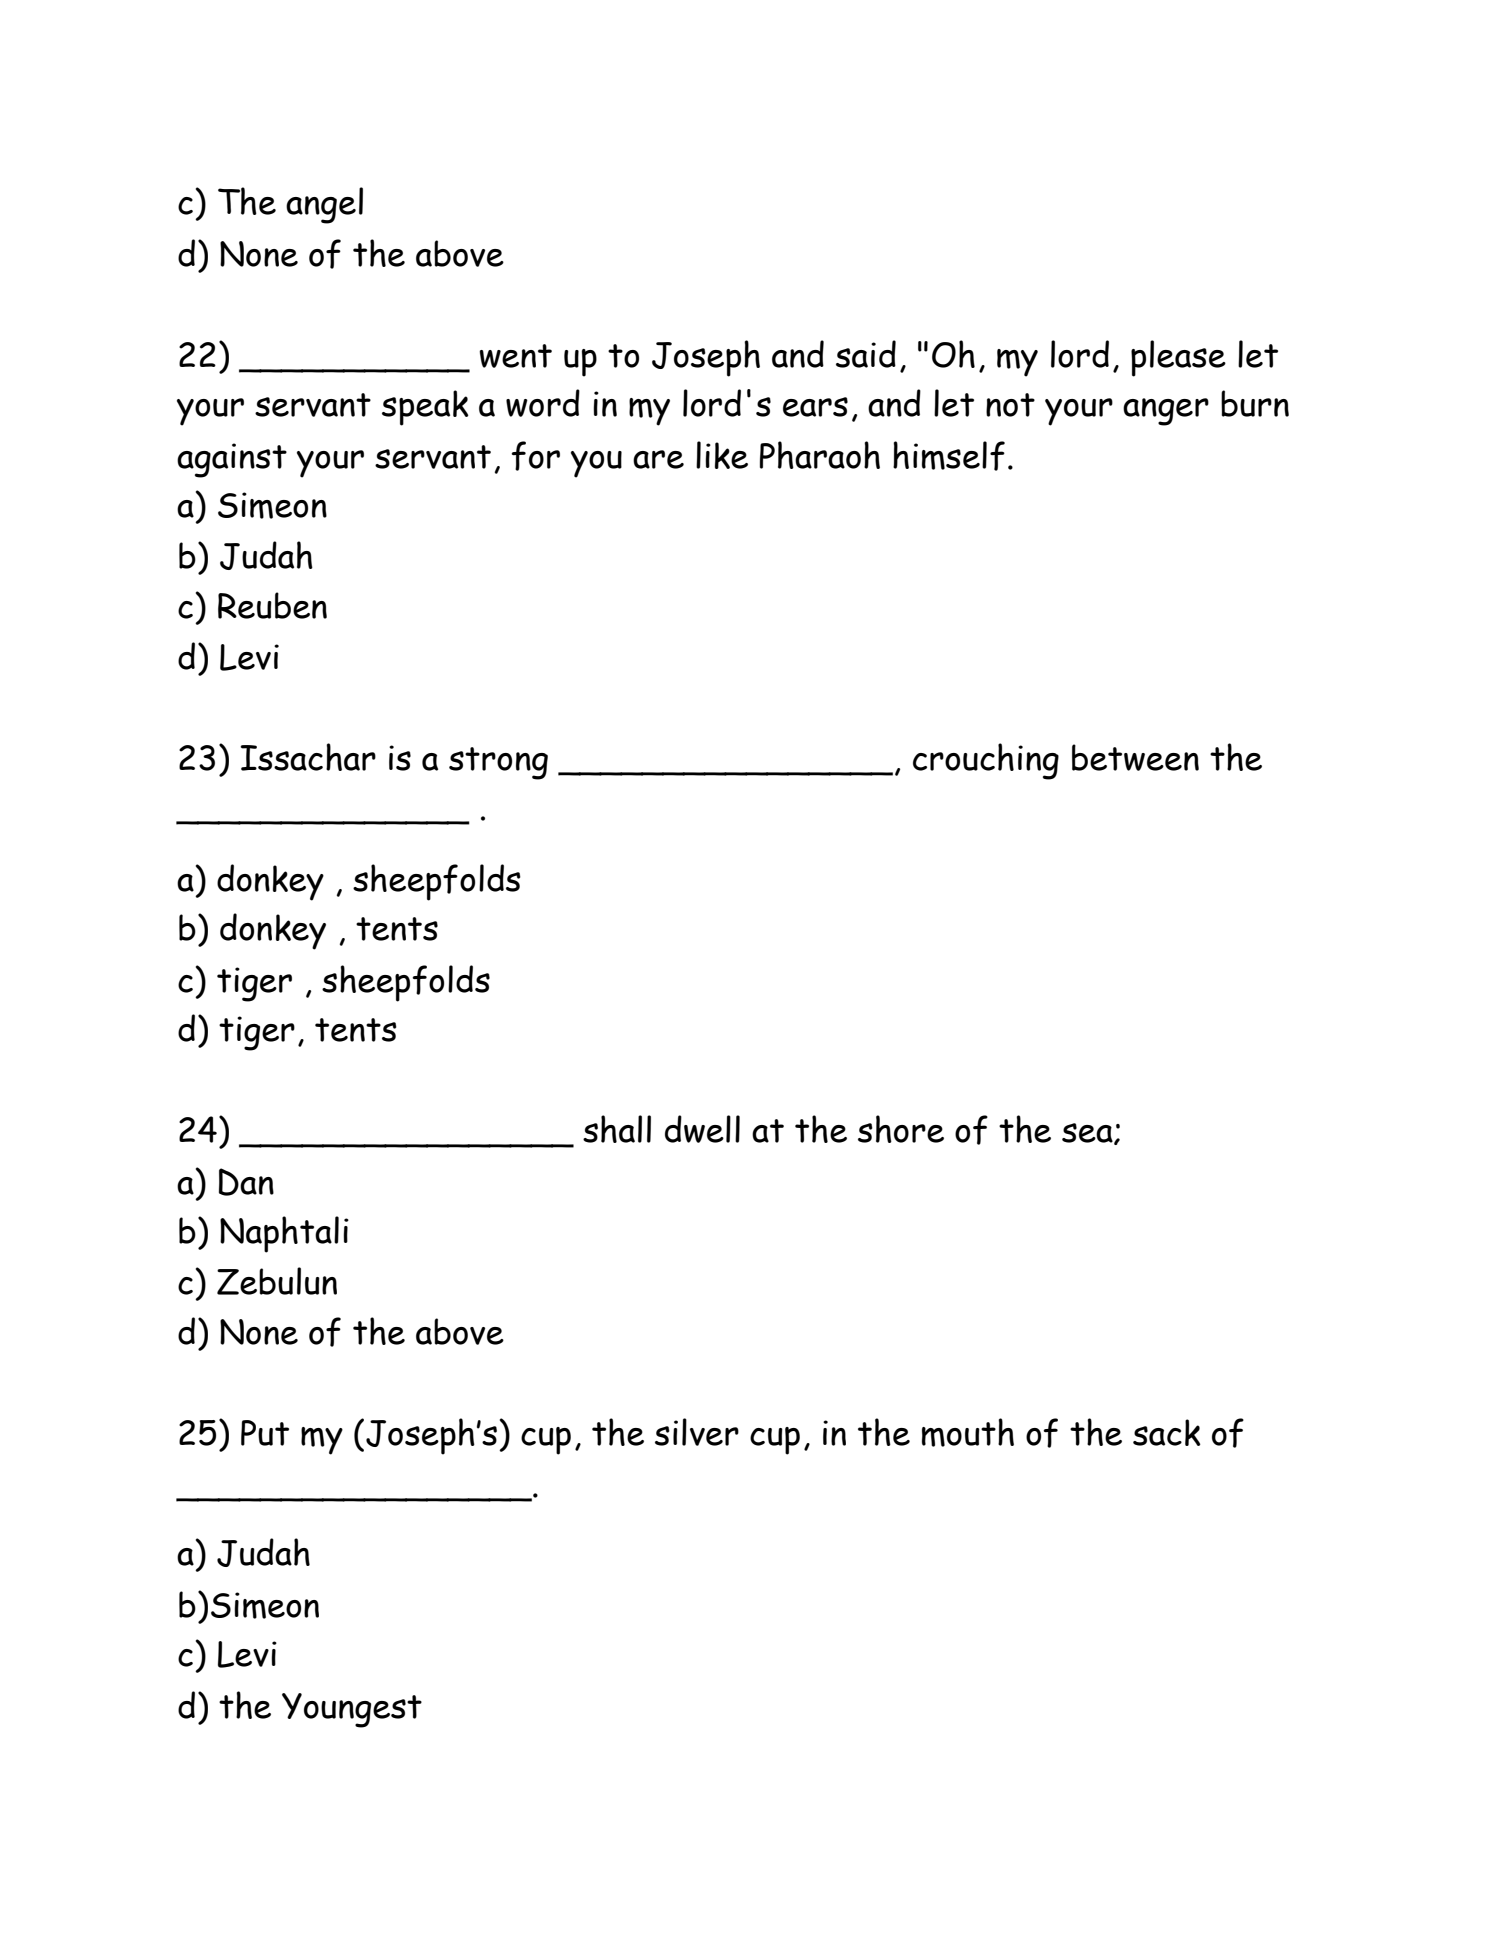 Image resolution: width=1506 pixels, height=1949 pixels. What do you see at coordinates (866, 354) in the document?
I see `said` at bounding box center [866, 354].
